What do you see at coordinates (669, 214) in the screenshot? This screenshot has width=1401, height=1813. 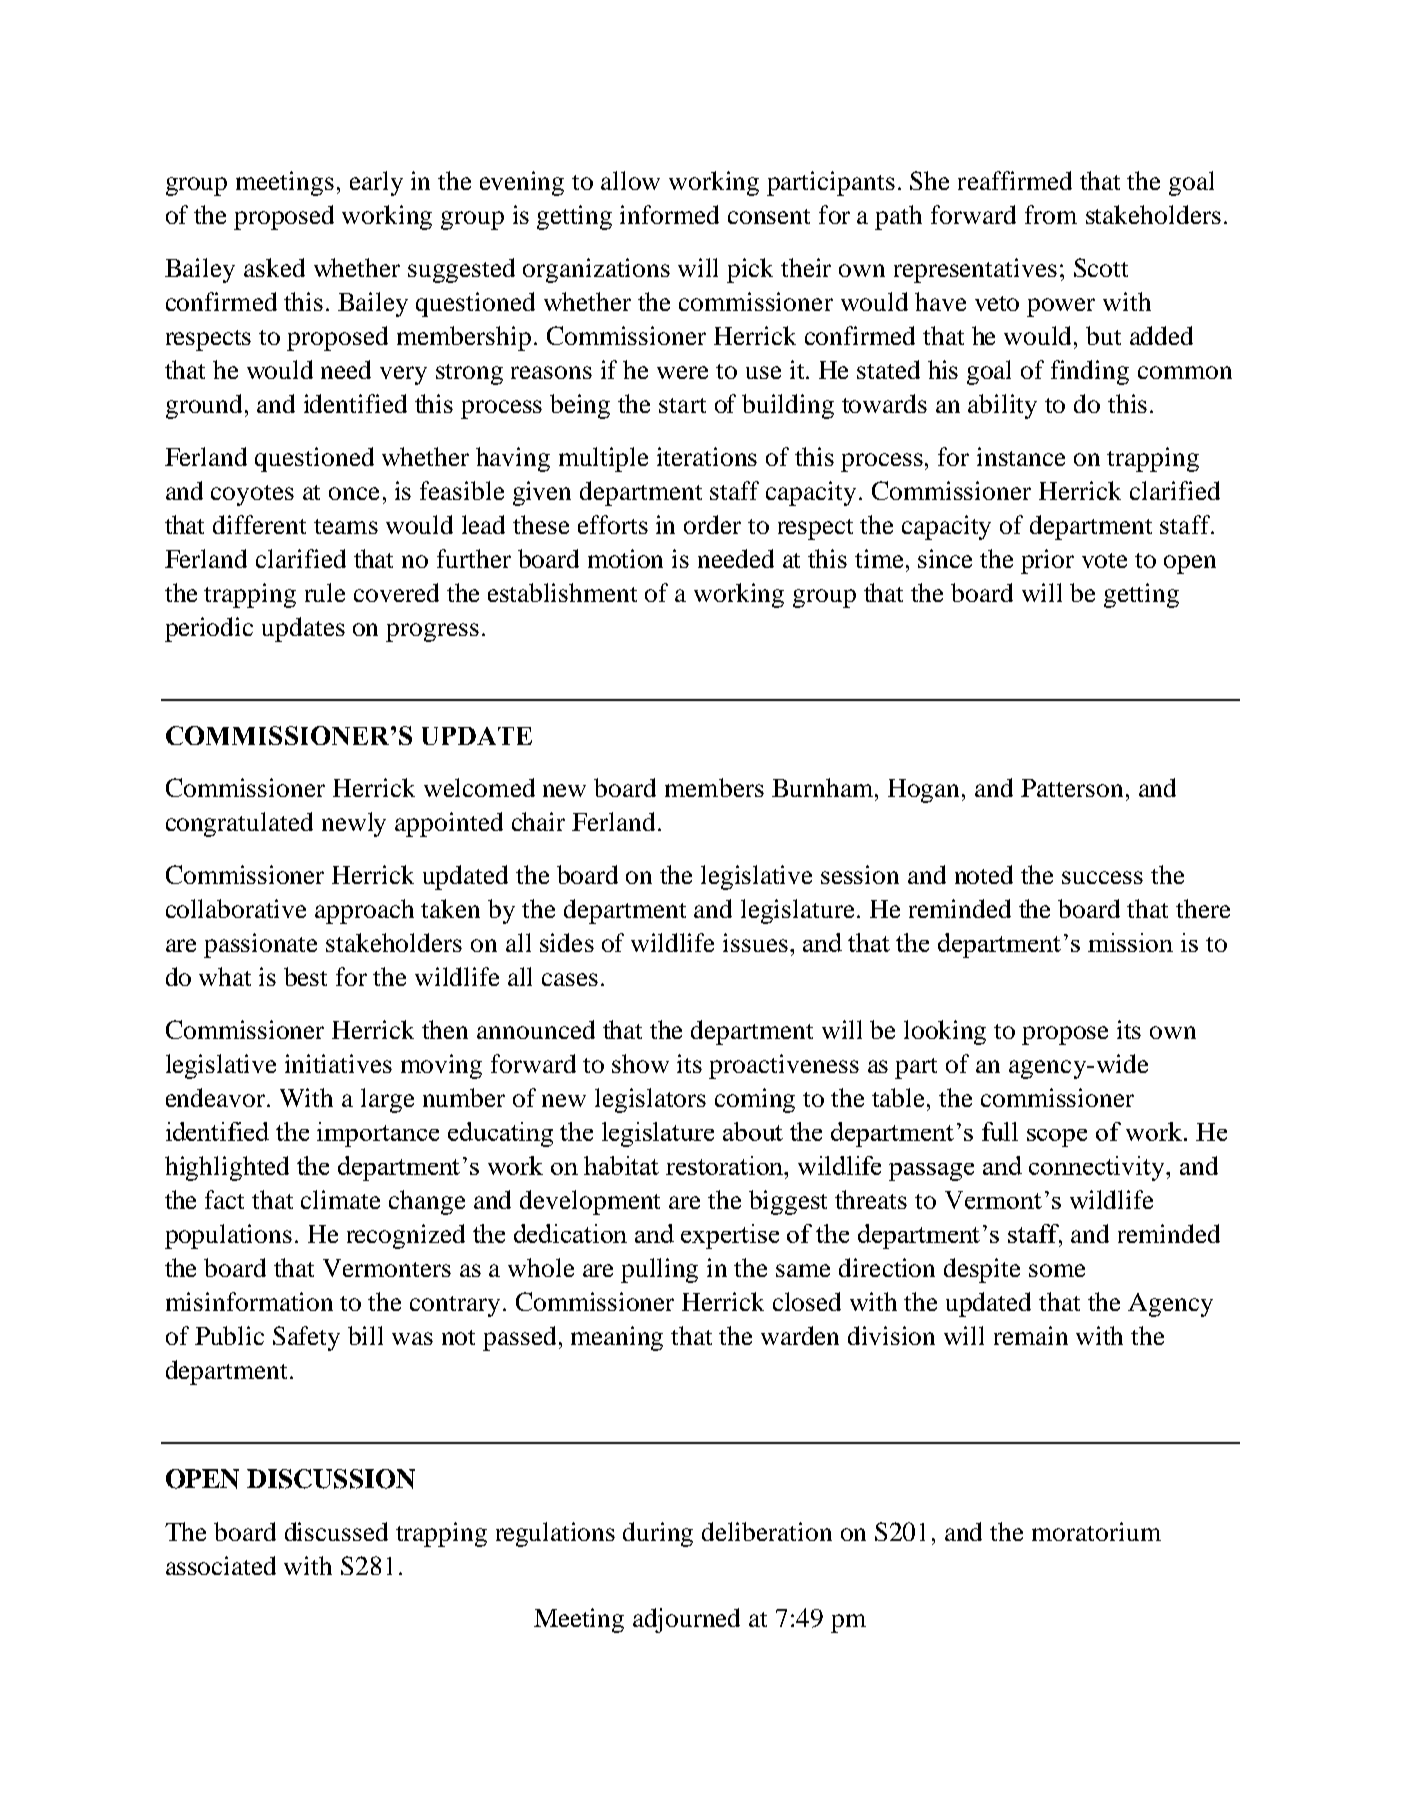 I see `informed` at bounding box center [669, 214].
